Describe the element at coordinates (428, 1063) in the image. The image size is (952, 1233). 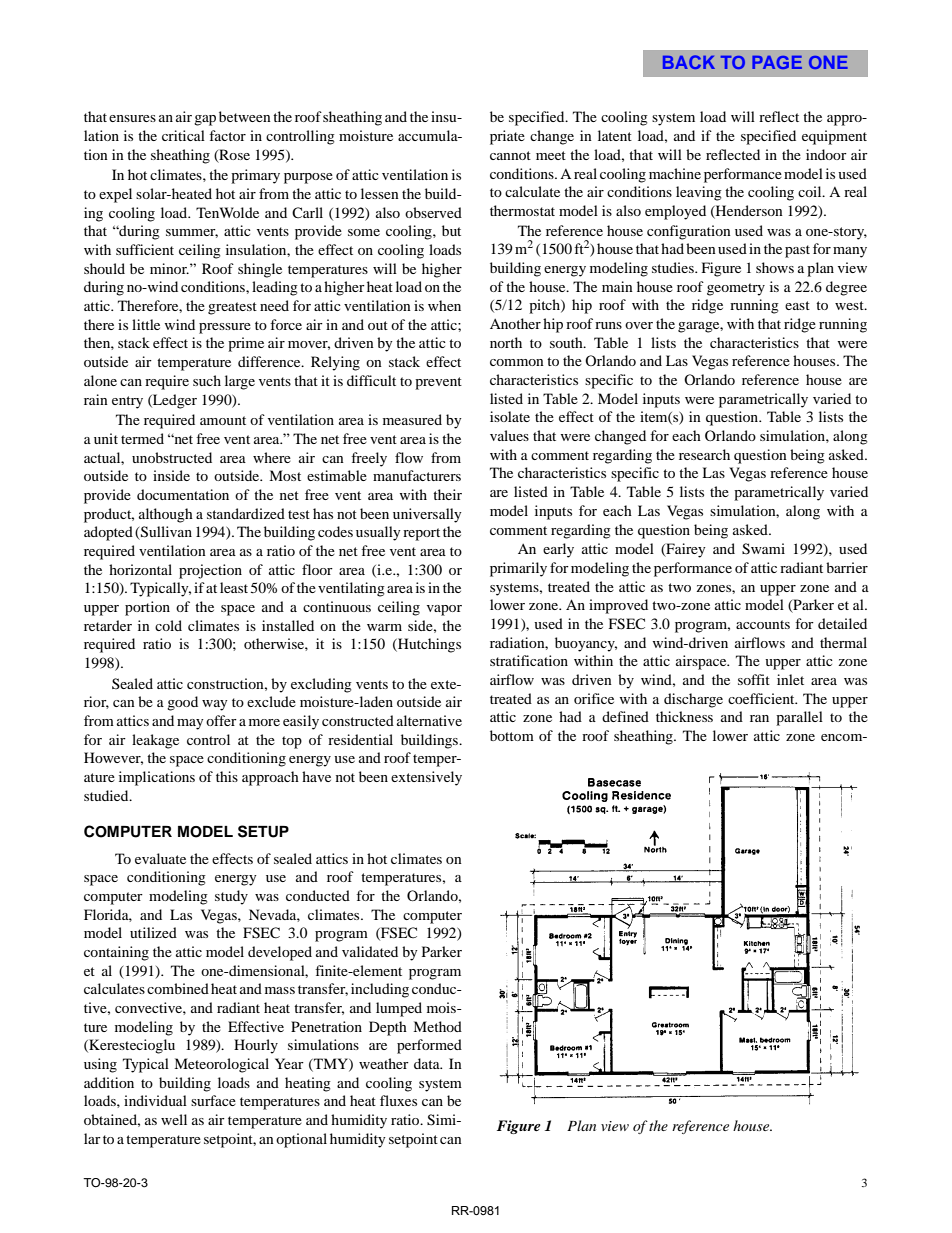
I see `data` at that location.
